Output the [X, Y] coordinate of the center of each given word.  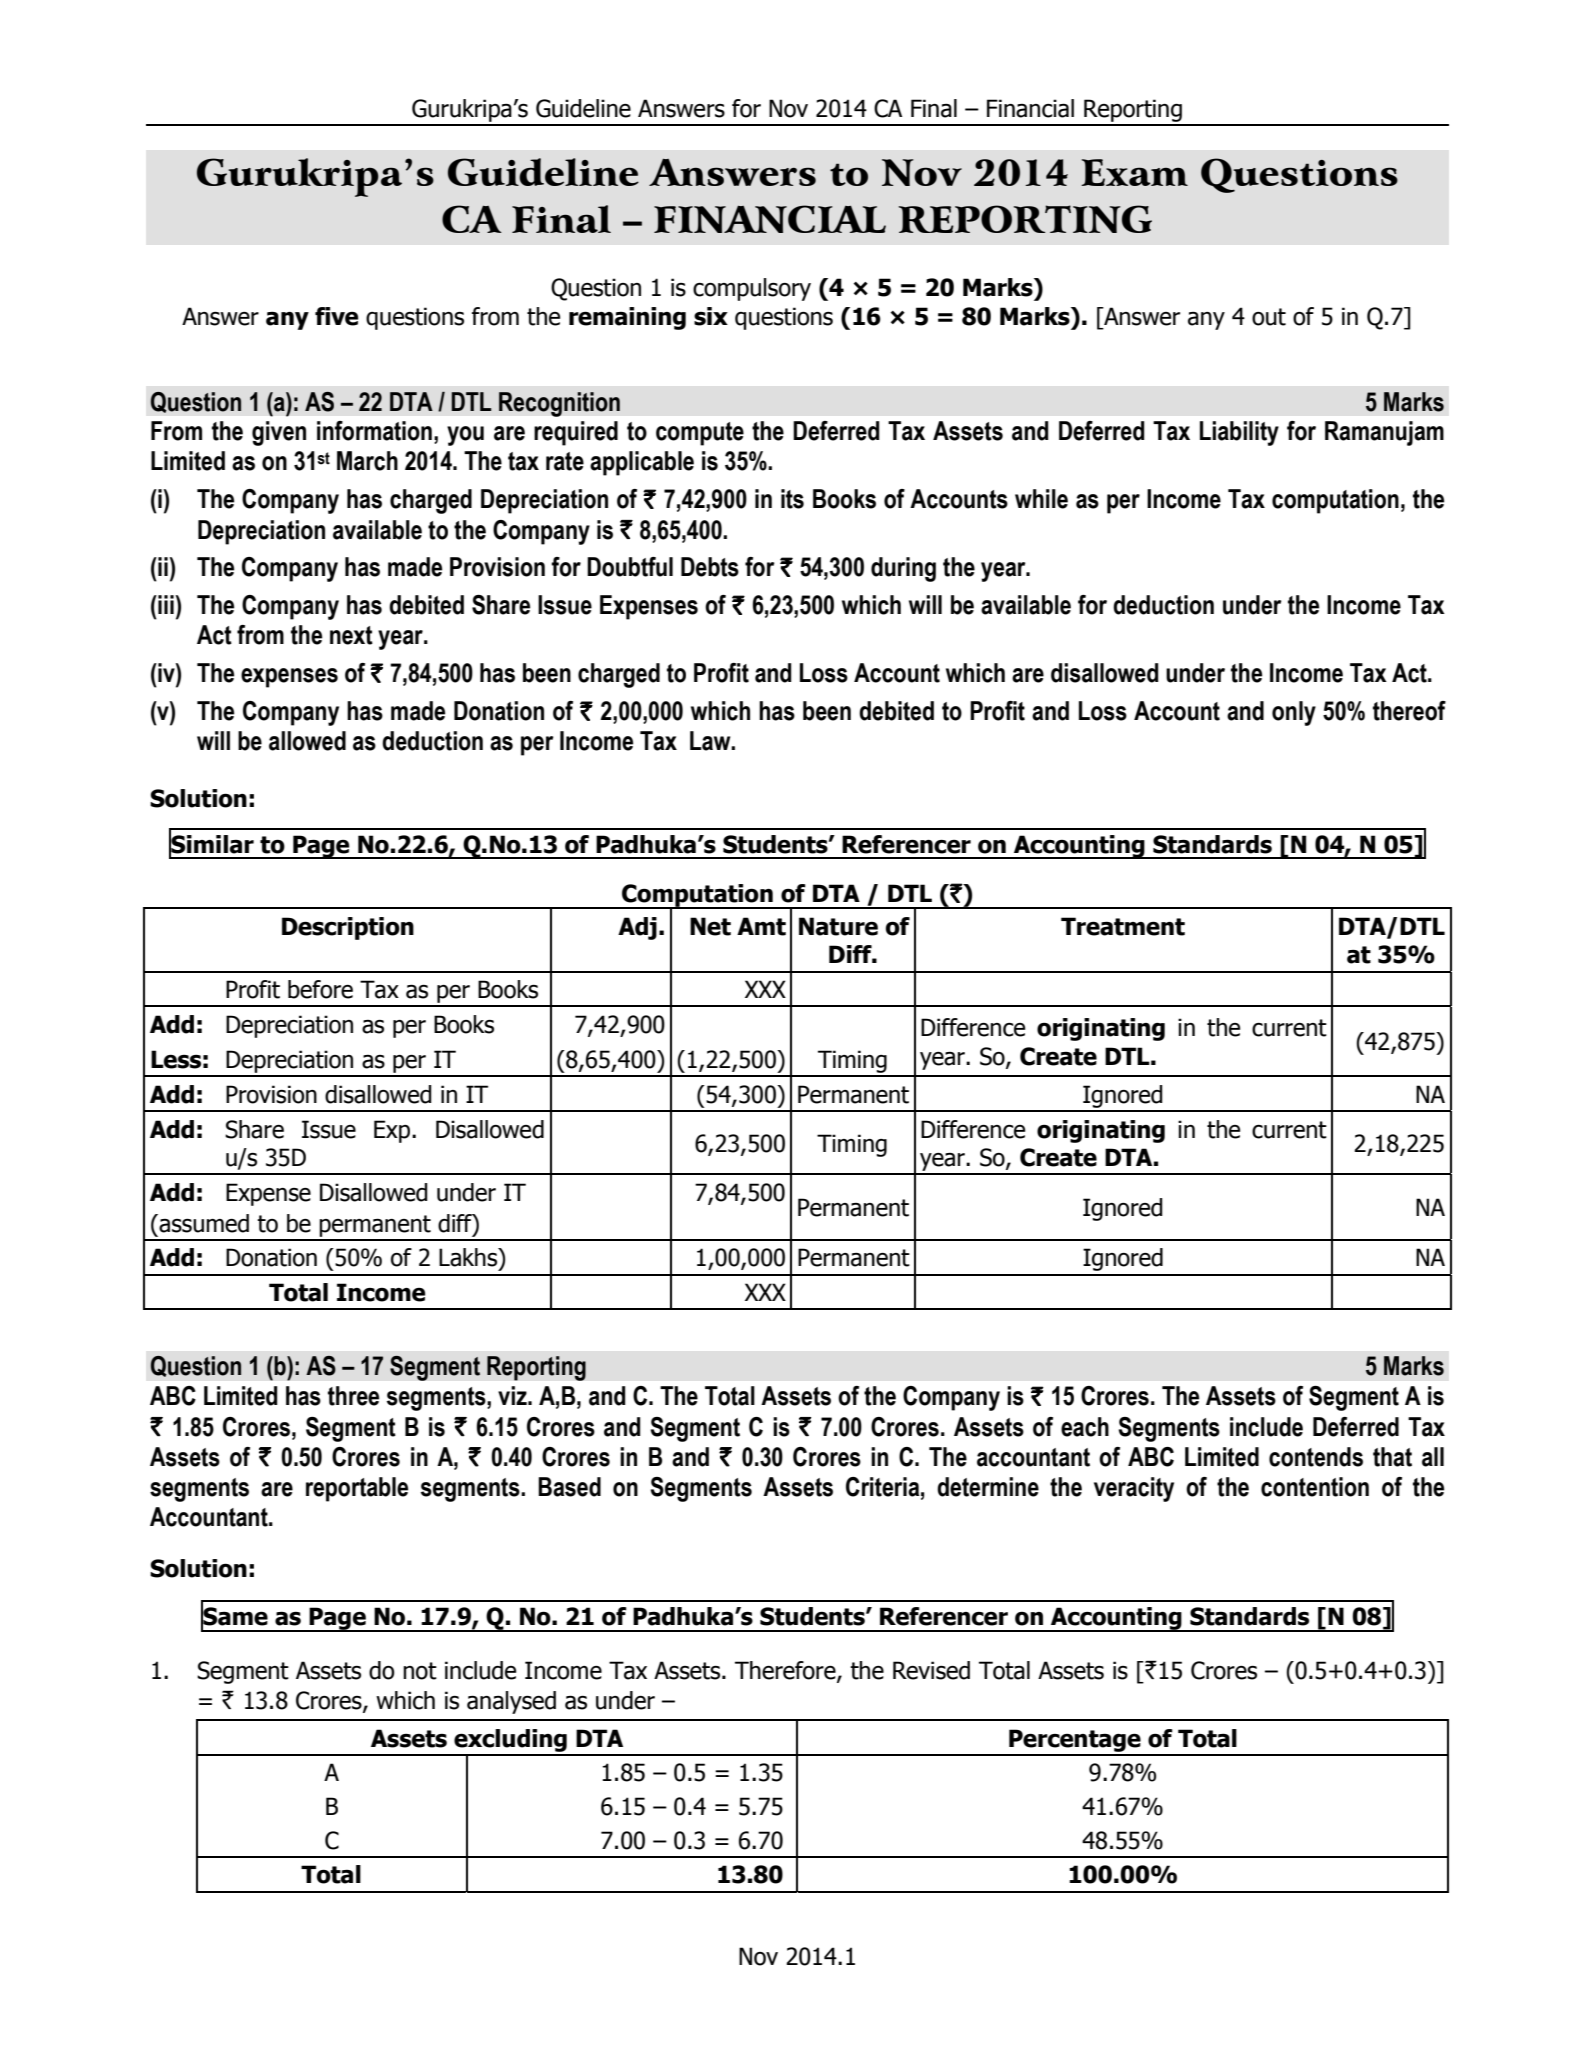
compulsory [752, 289]
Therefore [786, 1671]
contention [1315, 1487]
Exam [1134, 172]
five [337, 316]
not [420, 1671]
